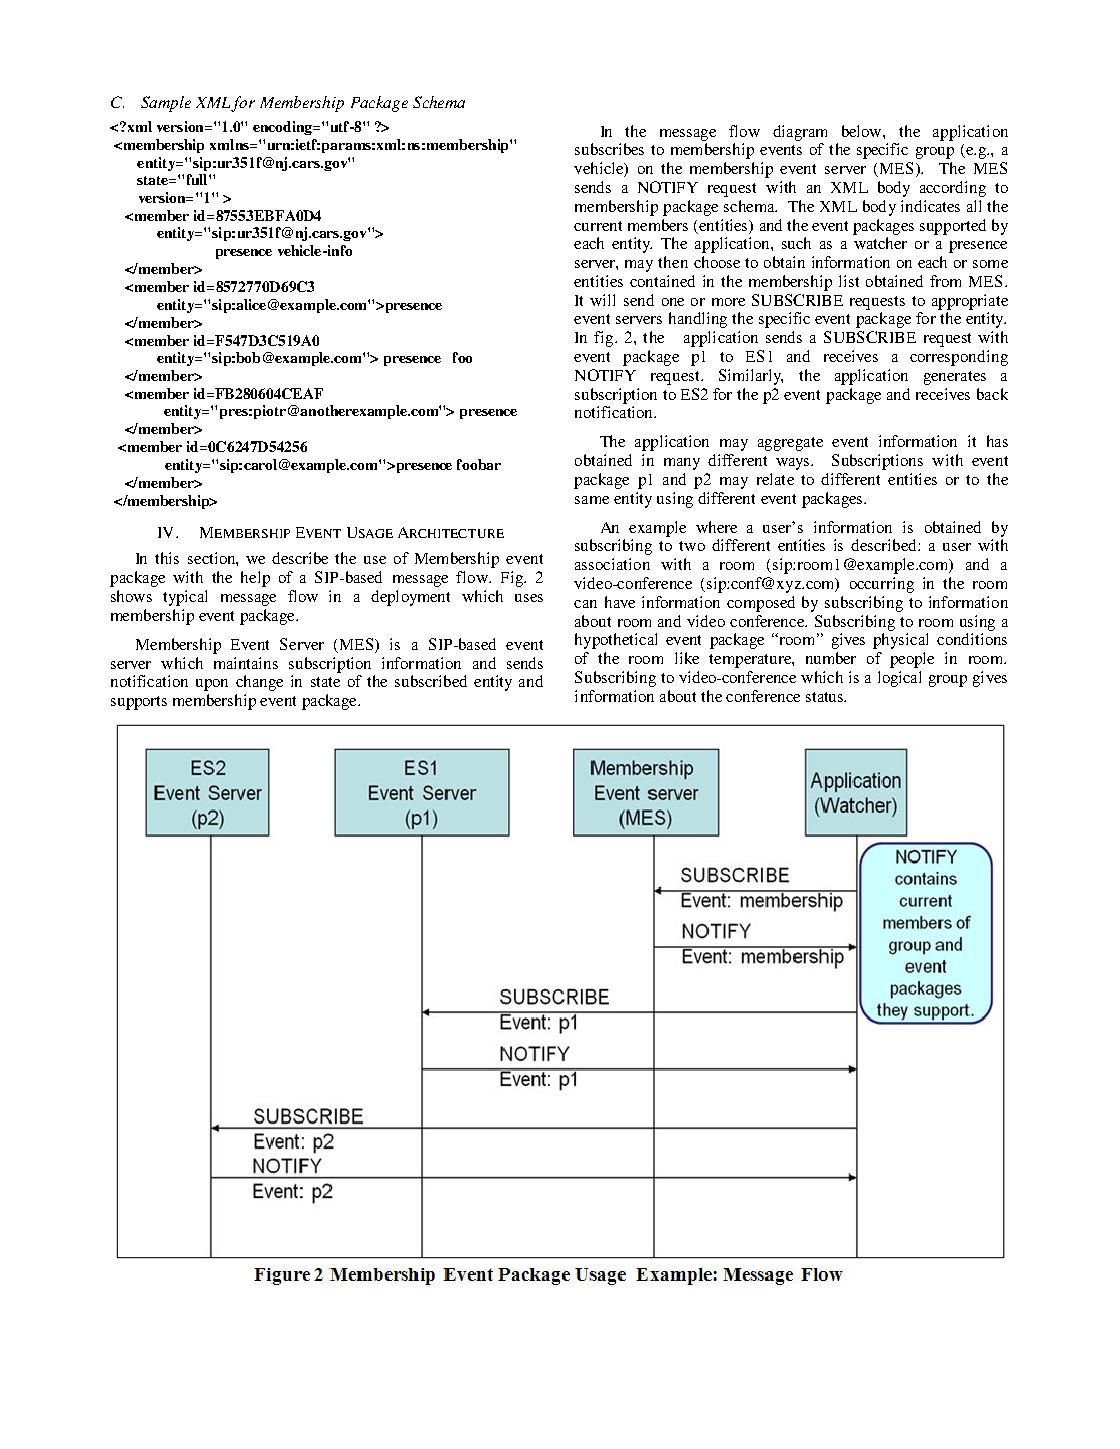 The width and height of the document is (1120, 1449). What do you see at coordinates (955, 378) in the document?
I see `generates` at bounding box center [955, 378].
